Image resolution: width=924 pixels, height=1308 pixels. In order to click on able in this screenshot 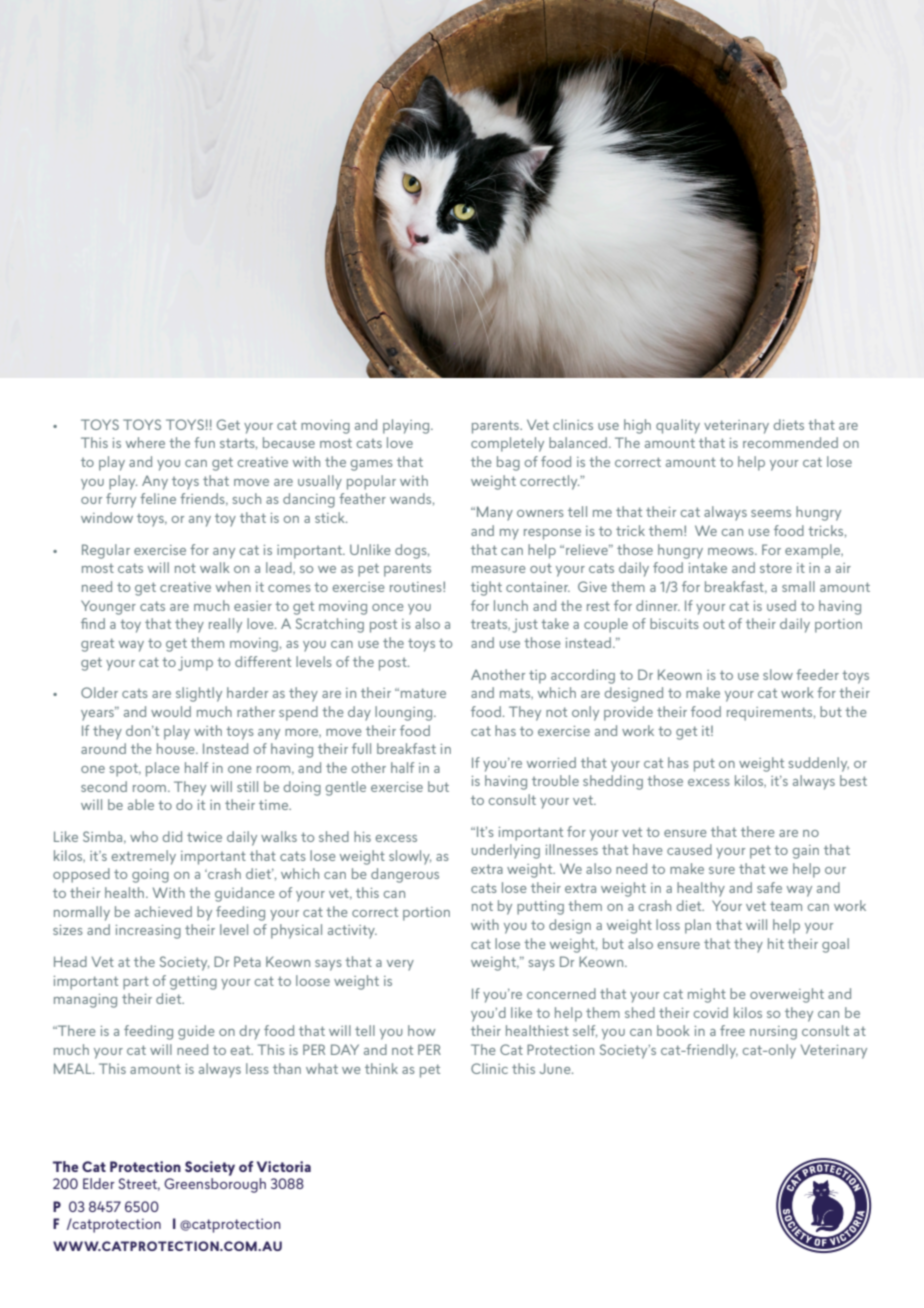, I will do `click(141, 804)`.
